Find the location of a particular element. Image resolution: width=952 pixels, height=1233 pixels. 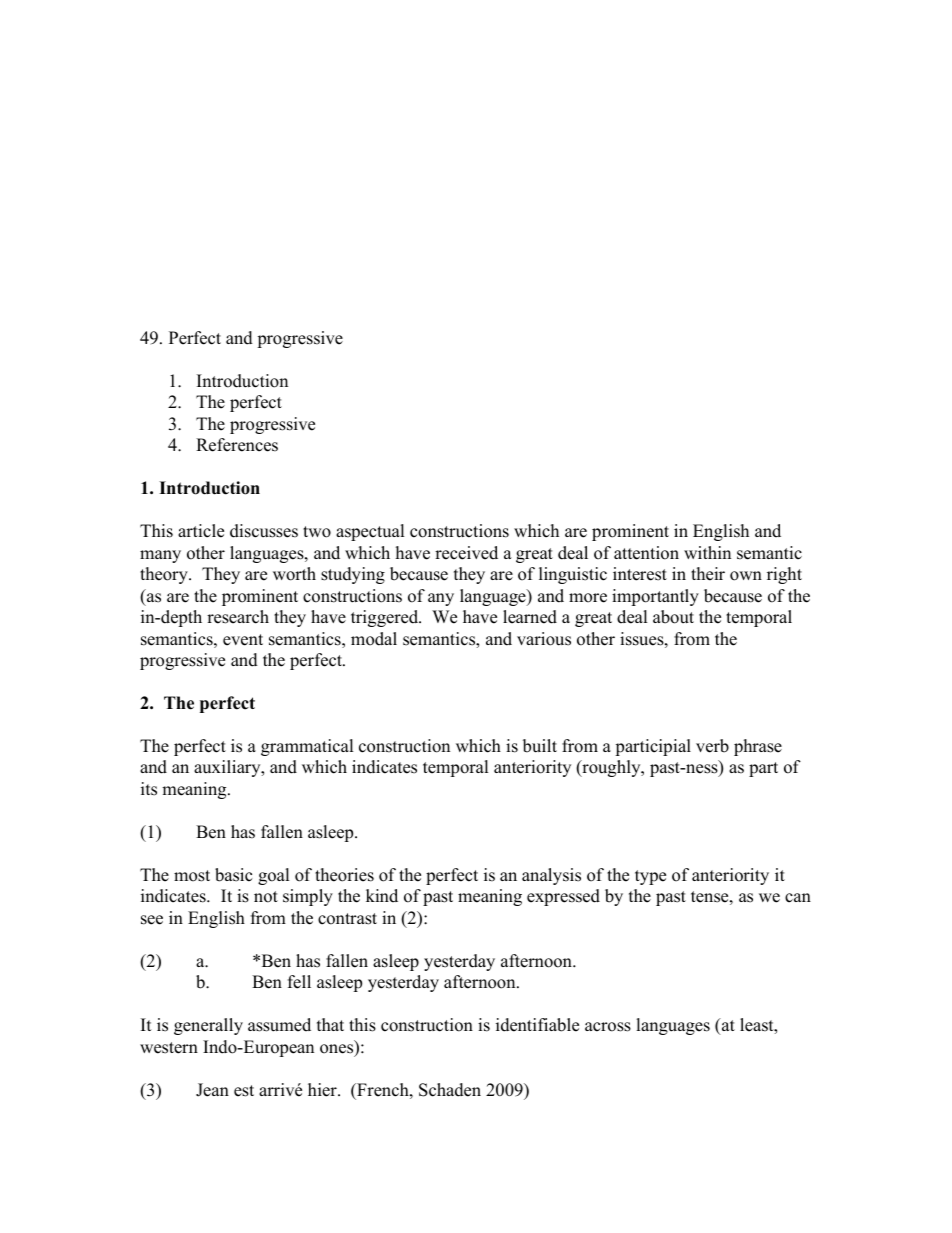

Jean is located at coordinates (212, 1090).
